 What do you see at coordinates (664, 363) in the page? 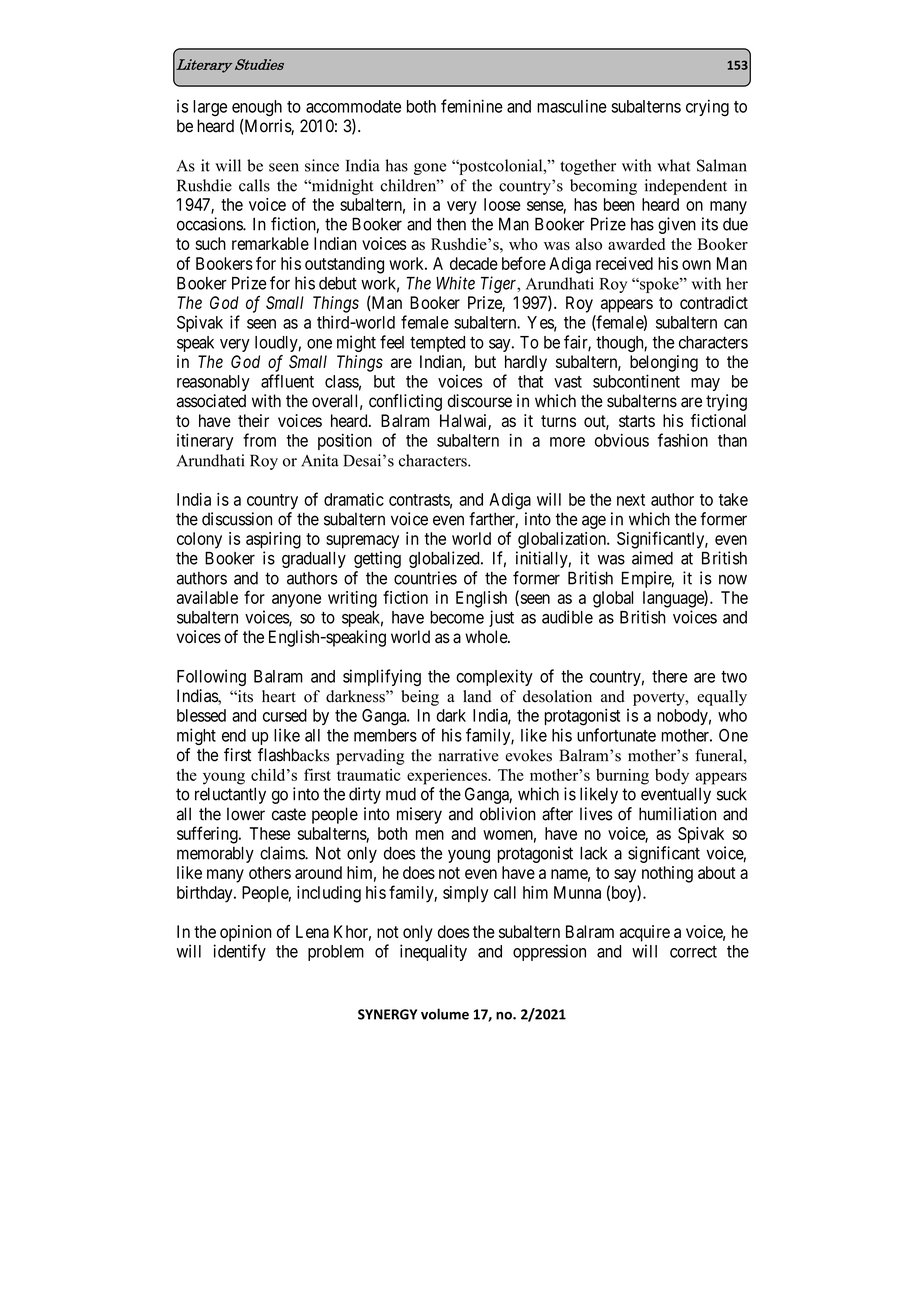
I see `belonging` at bounding box center [664, 363].
